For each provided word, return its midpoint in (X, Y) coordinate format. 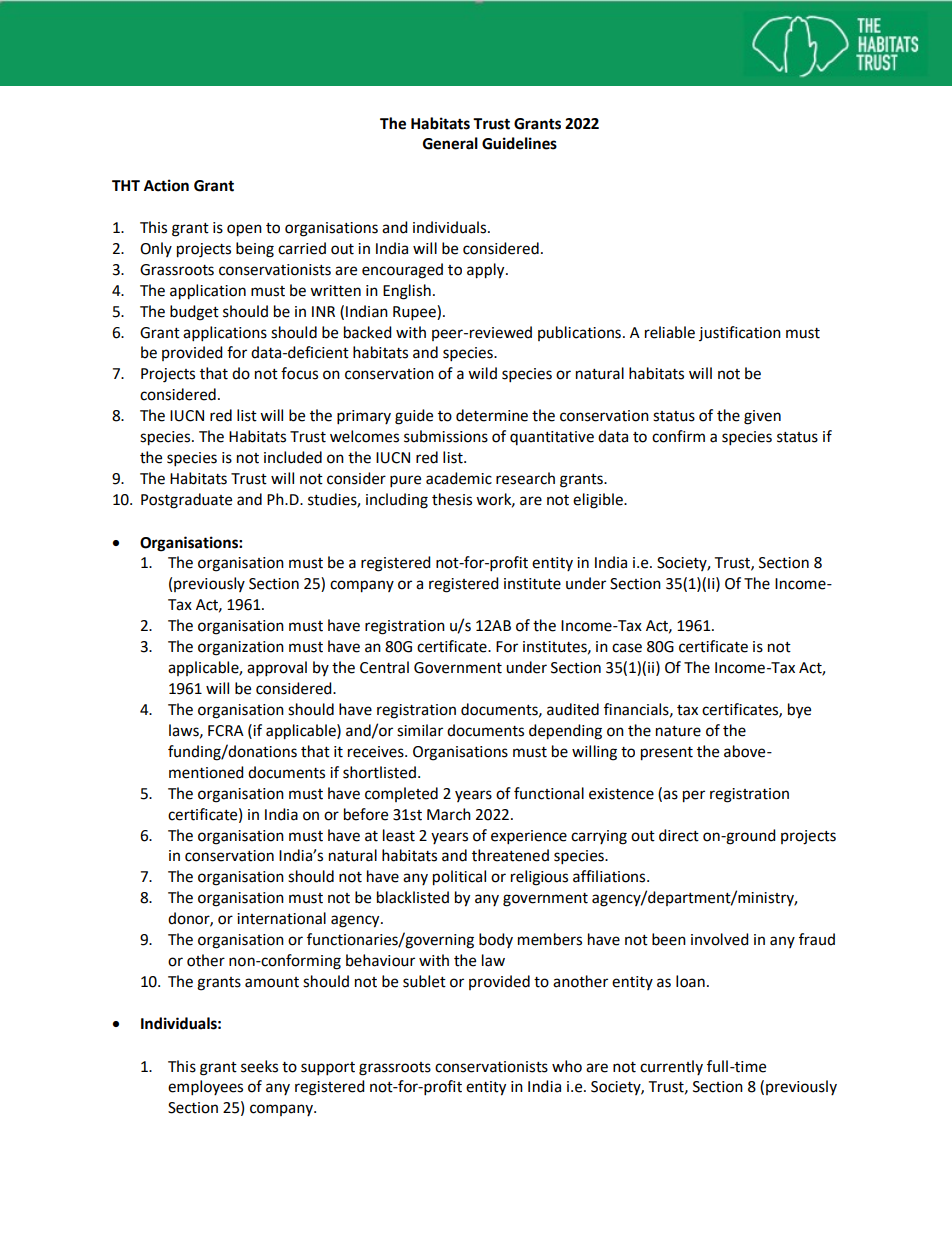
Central (384, 667)
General (450, 143)
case (627, 648)
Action (166, 185)
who (567, 1066)
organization (241, 648)
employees (205, 1088)
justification (740, 333)
